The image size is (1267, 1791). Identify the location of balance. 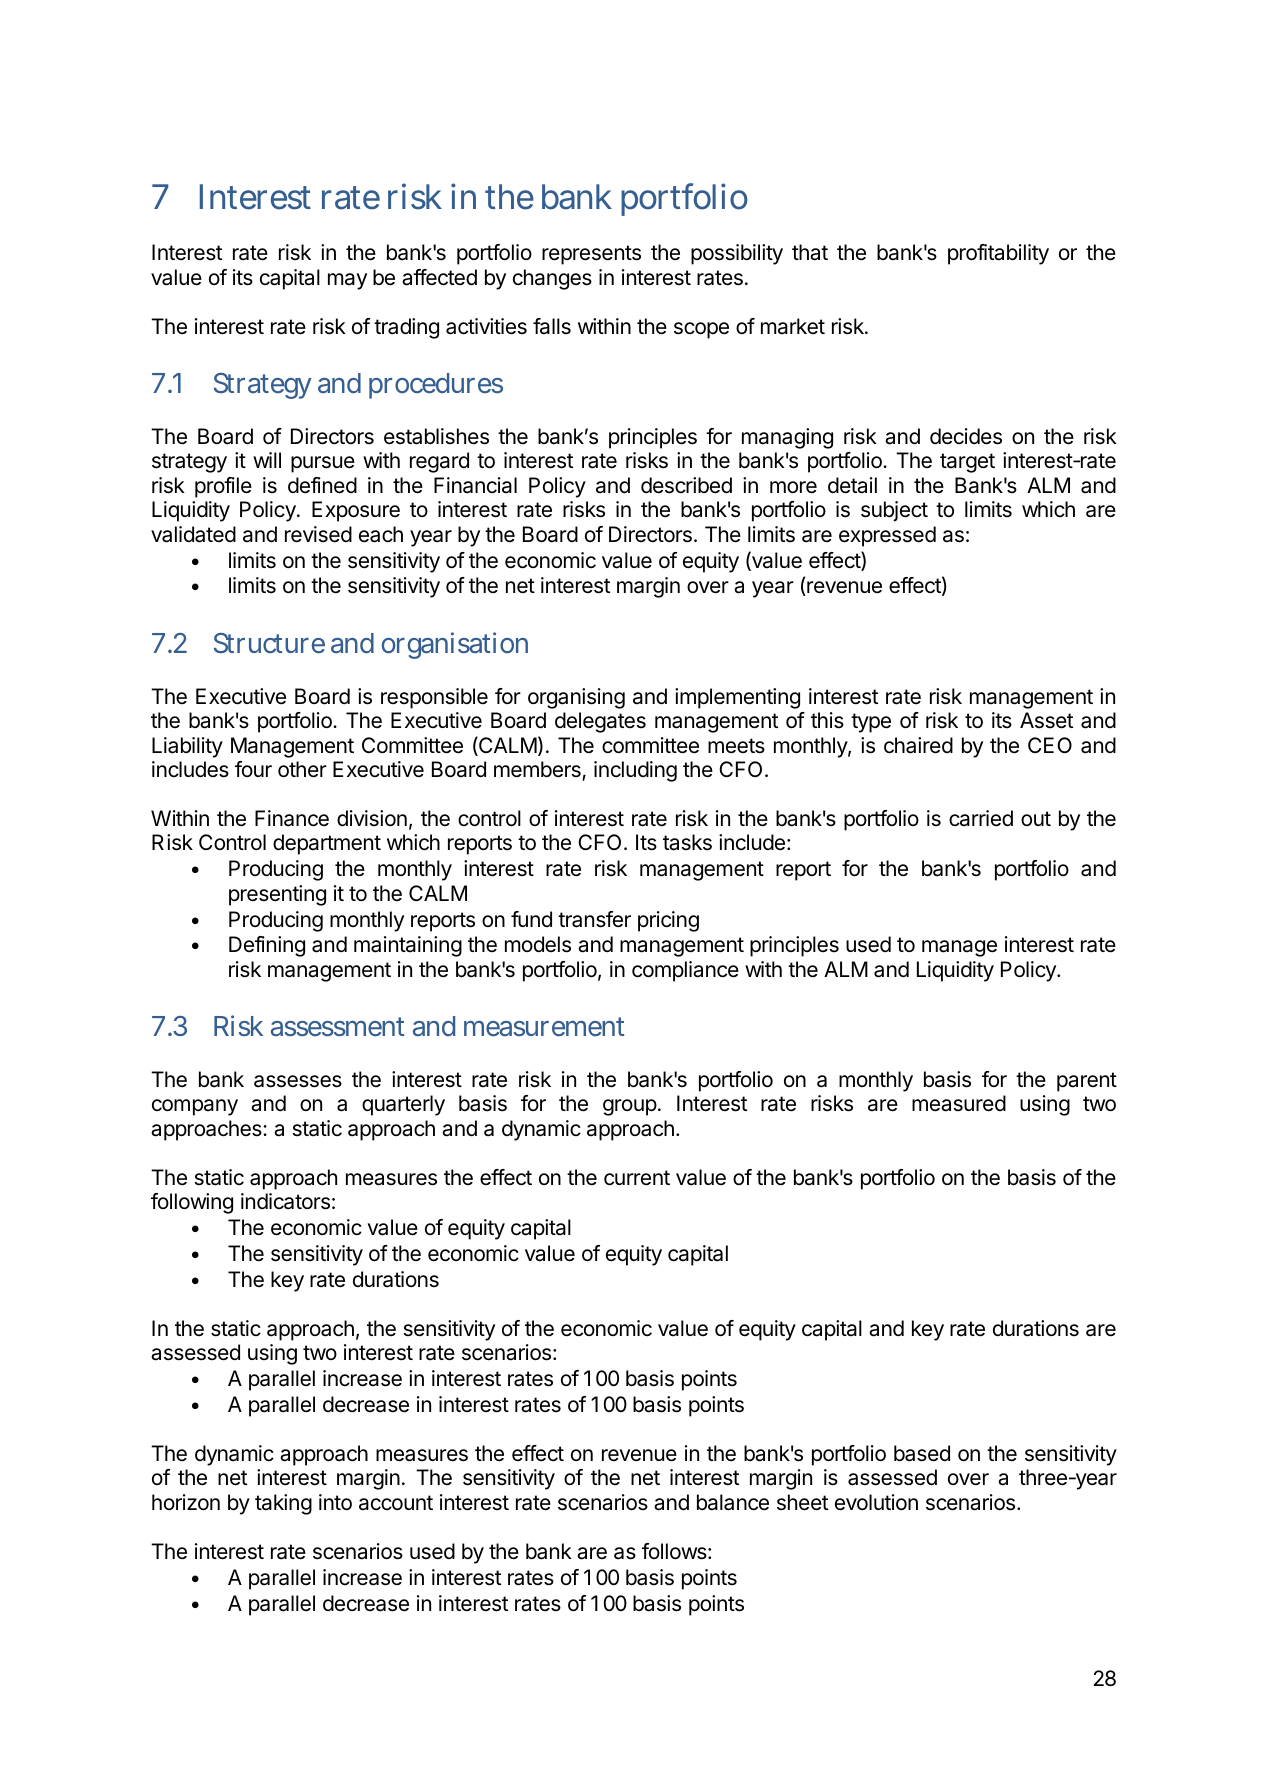
(733, 1502).
